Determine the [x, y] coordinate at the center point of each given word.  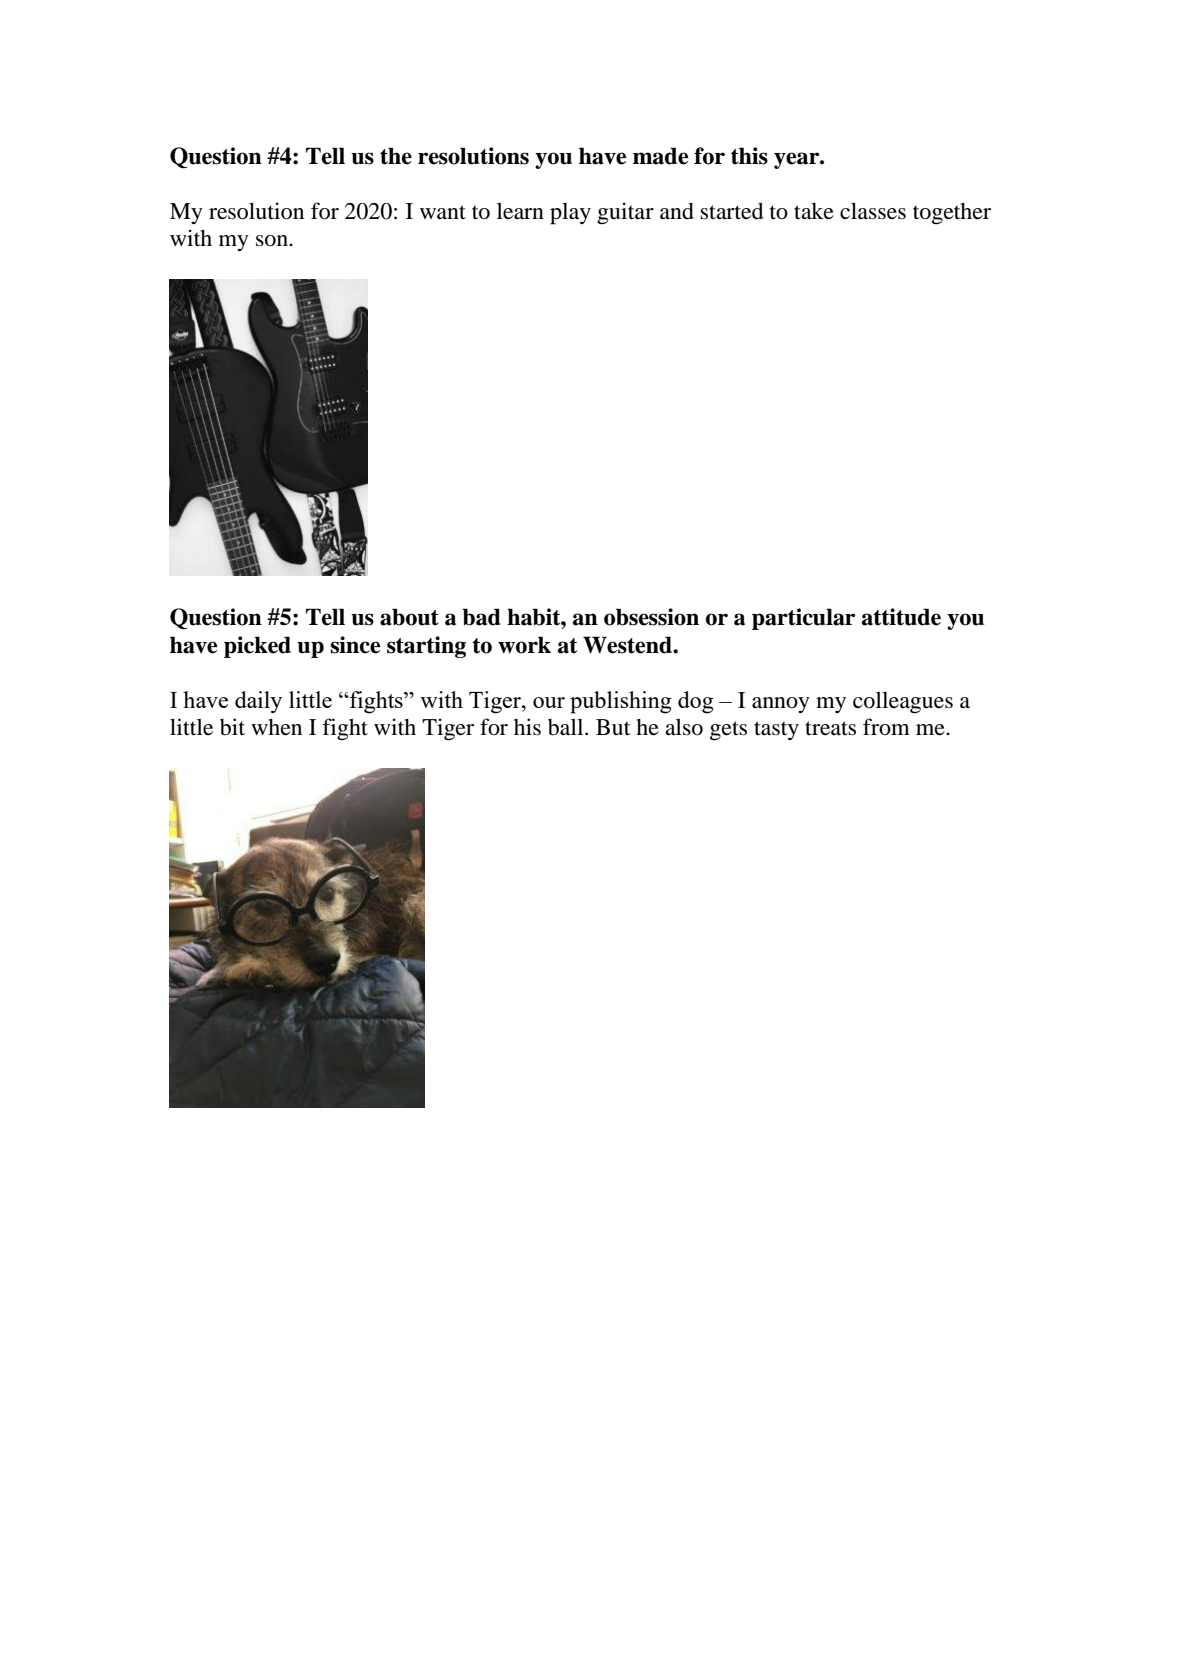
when [276, 727]
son [273, 241]
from [886, 727]
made [660, 156]
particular [803, 619]
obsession [651, 617]
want [443, 212]
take [814, 211]
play [570, 214]
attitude [901, 617]
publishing [621, 702]
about [409, 617]
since [355, 645]
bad [481, 617]
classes [873, 211]
